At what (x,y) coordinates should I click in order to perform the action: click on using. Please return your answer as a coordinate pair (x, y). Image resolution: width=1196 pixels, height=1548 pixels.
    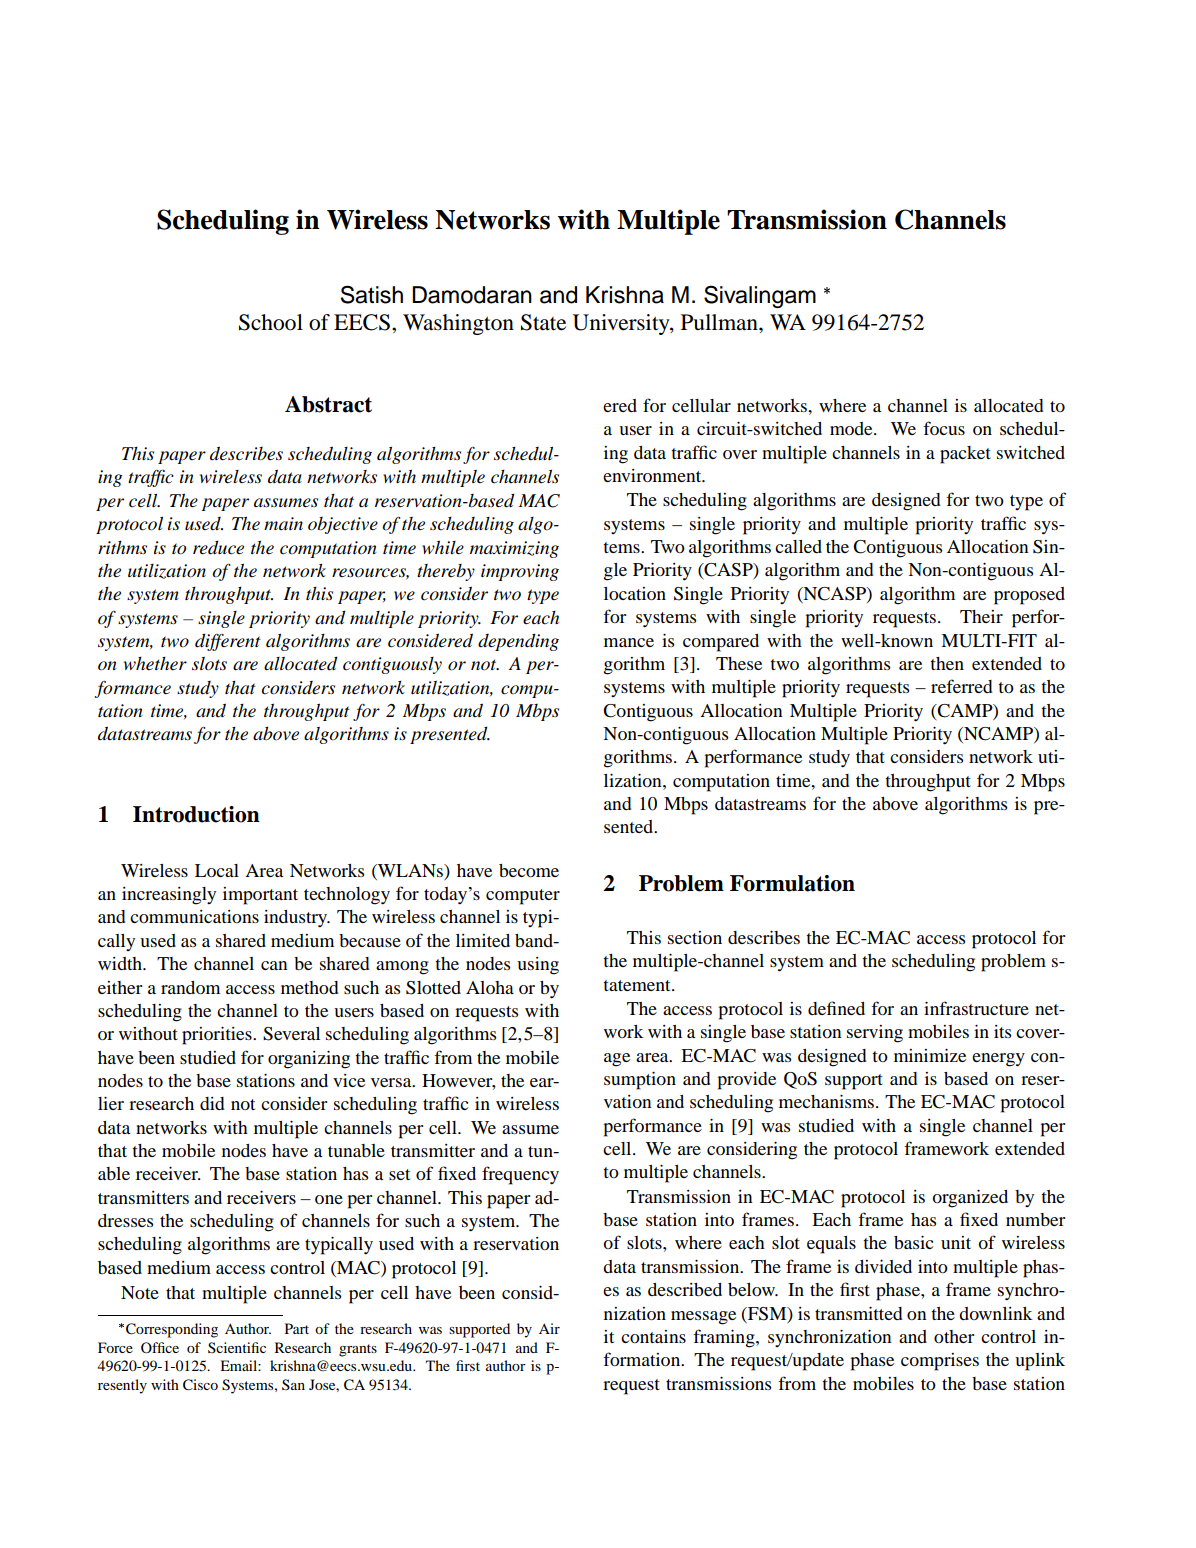
    Looking at the image, I should click on (538, 966).
